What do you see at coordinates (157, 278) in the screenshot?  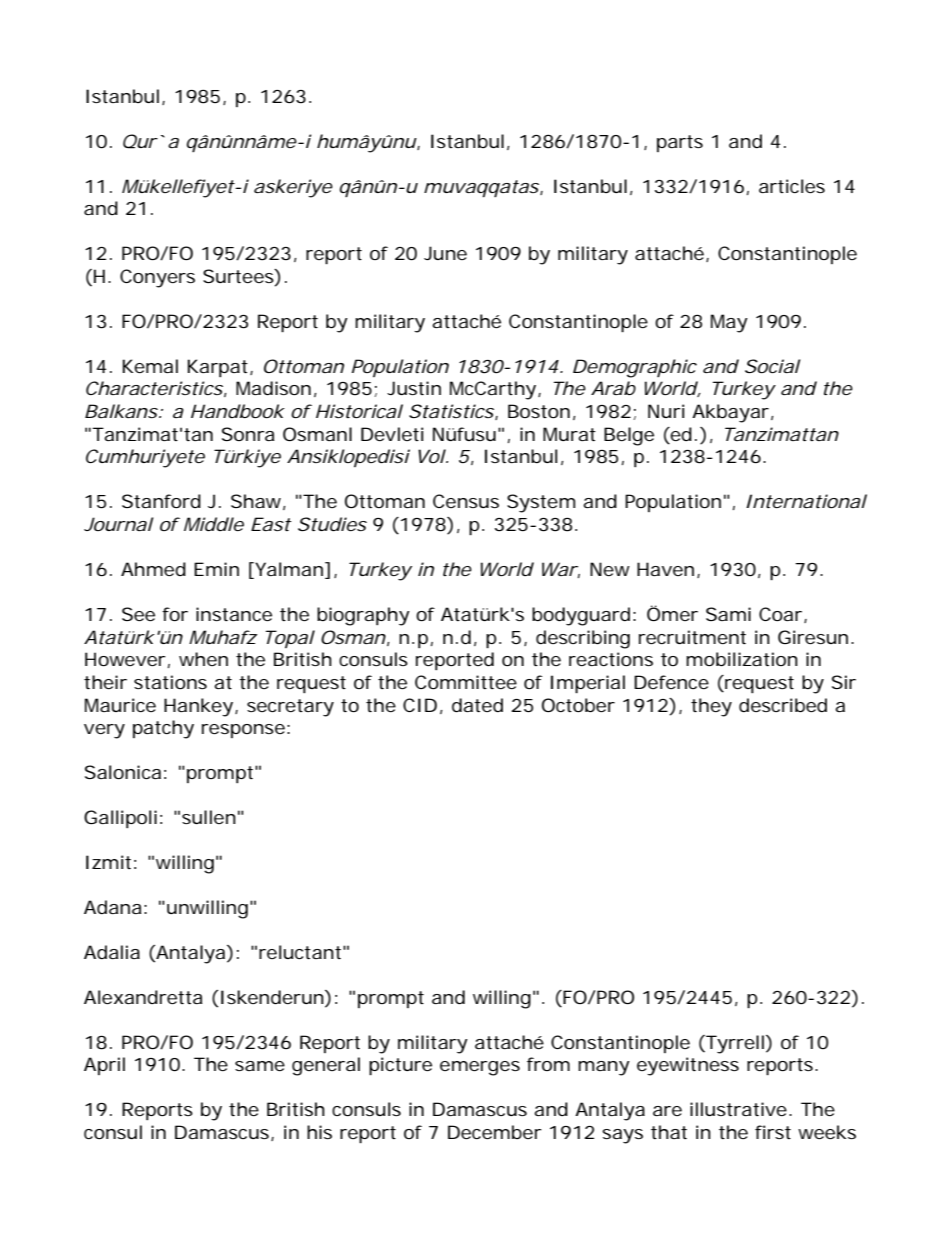 I see `Conyers` at bounding box center [157, 278].
